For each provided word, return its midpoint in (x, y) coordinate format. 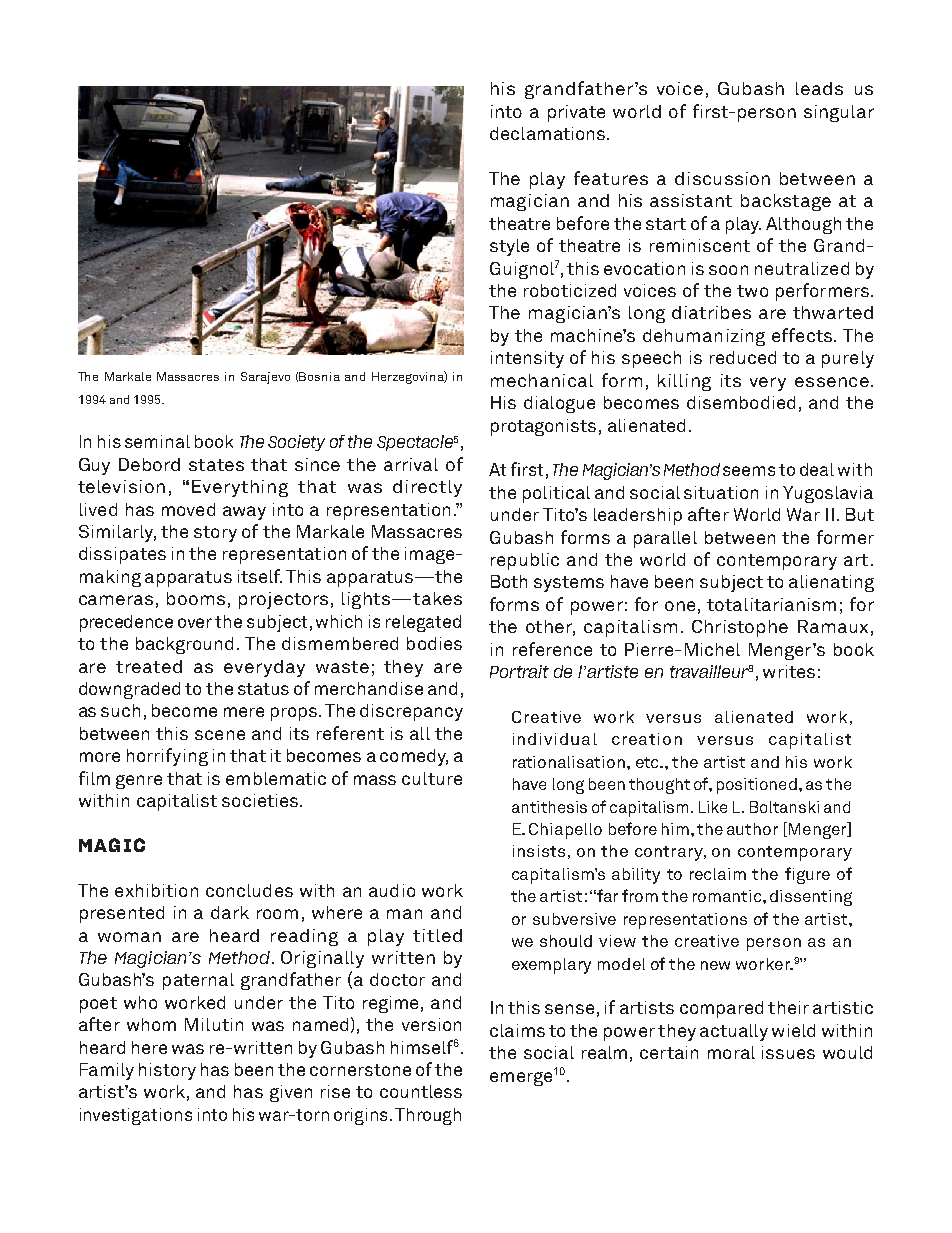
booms (196, 598)
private (576, 113)
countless (421, 1091)
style (509, 247)
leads (819, 88)
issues (788, 1052)
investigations (136, 1116)
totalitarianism (771, 604)
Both (509, 581)
